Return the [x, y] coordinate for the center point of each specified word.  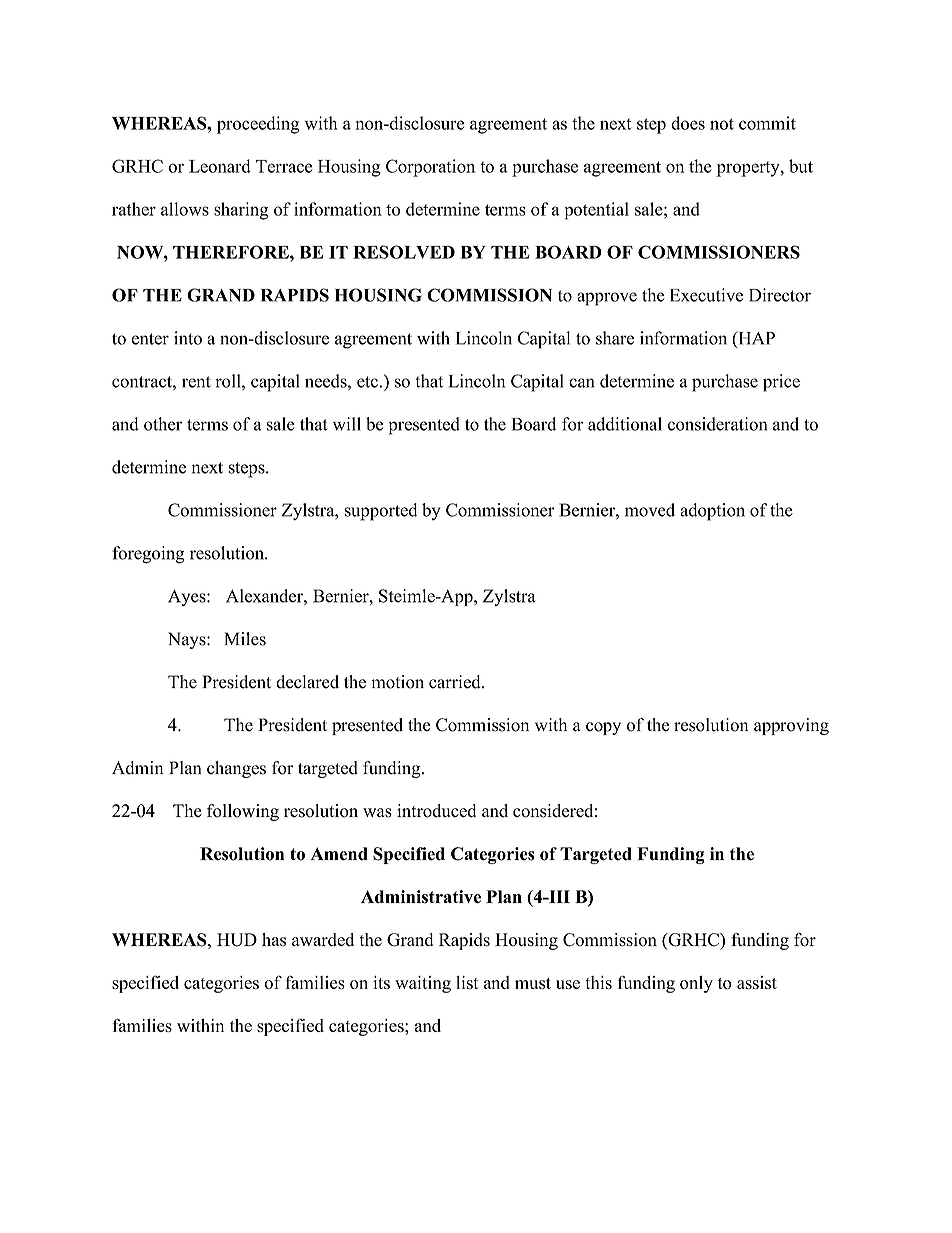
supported [381, 512]
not [722, 124]
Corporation [431, 168]
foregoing [148, 555]
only [696, 984]
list [467, 982]
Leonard [220, 166]
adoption [712, 512]
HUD [237, 940]
